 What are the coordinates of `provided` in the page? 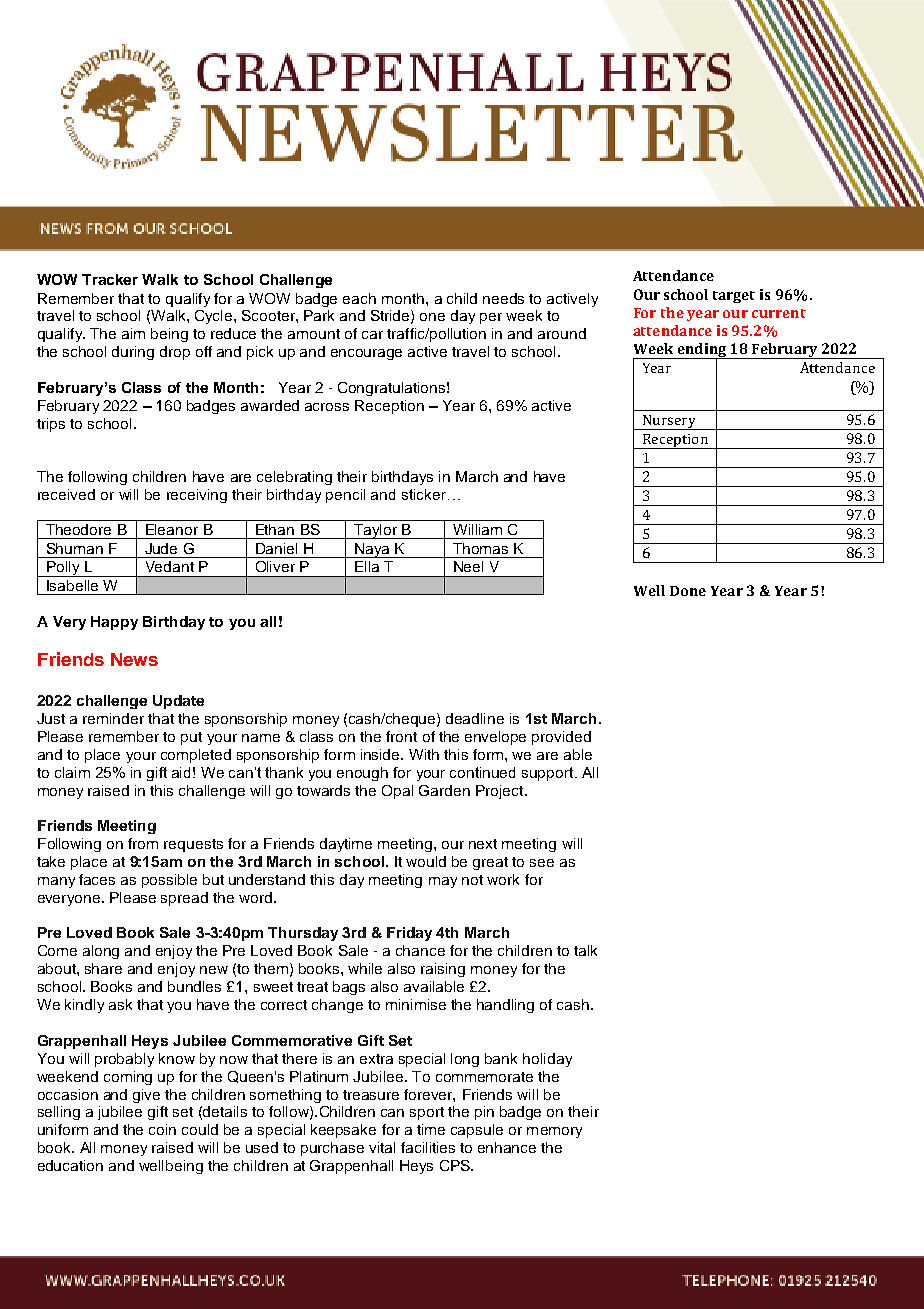 It's located at (561, 738).
